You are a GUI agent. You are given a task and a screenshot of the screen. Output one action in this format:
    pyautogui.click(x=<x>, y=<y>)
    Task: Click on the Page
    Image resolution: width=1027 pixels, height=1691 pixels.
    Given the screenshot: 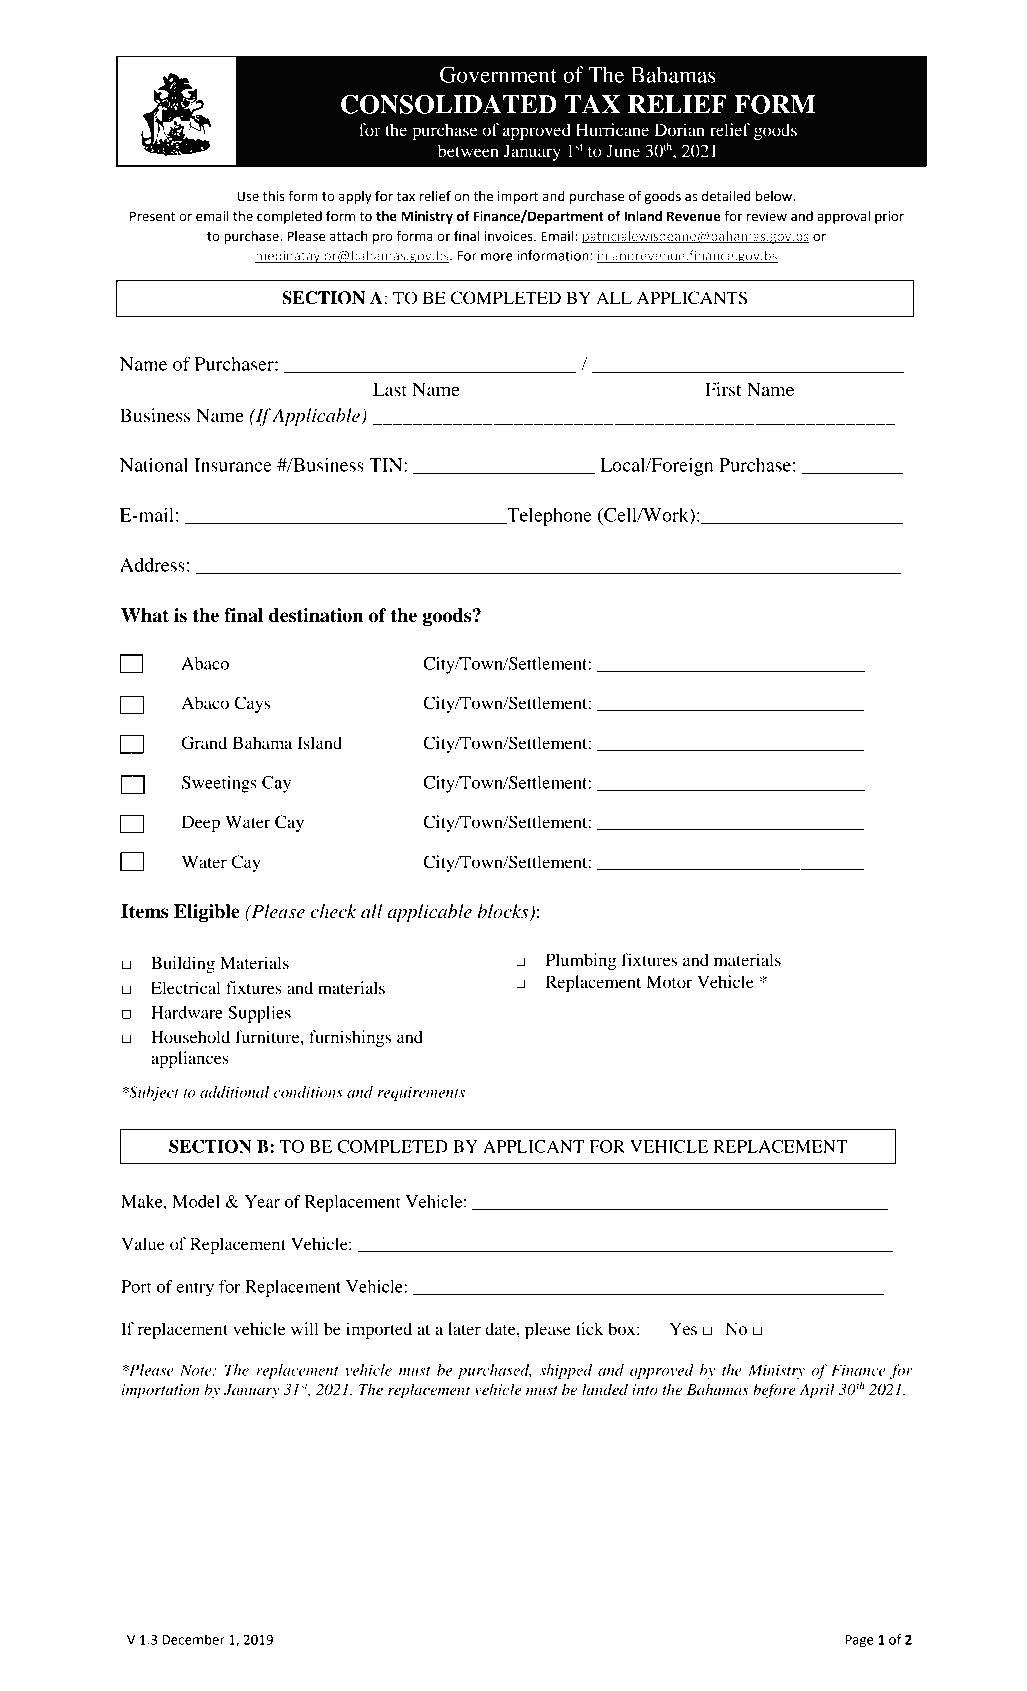 What is the action you would take?
    pyautogui.click(x=859, y=1641)
